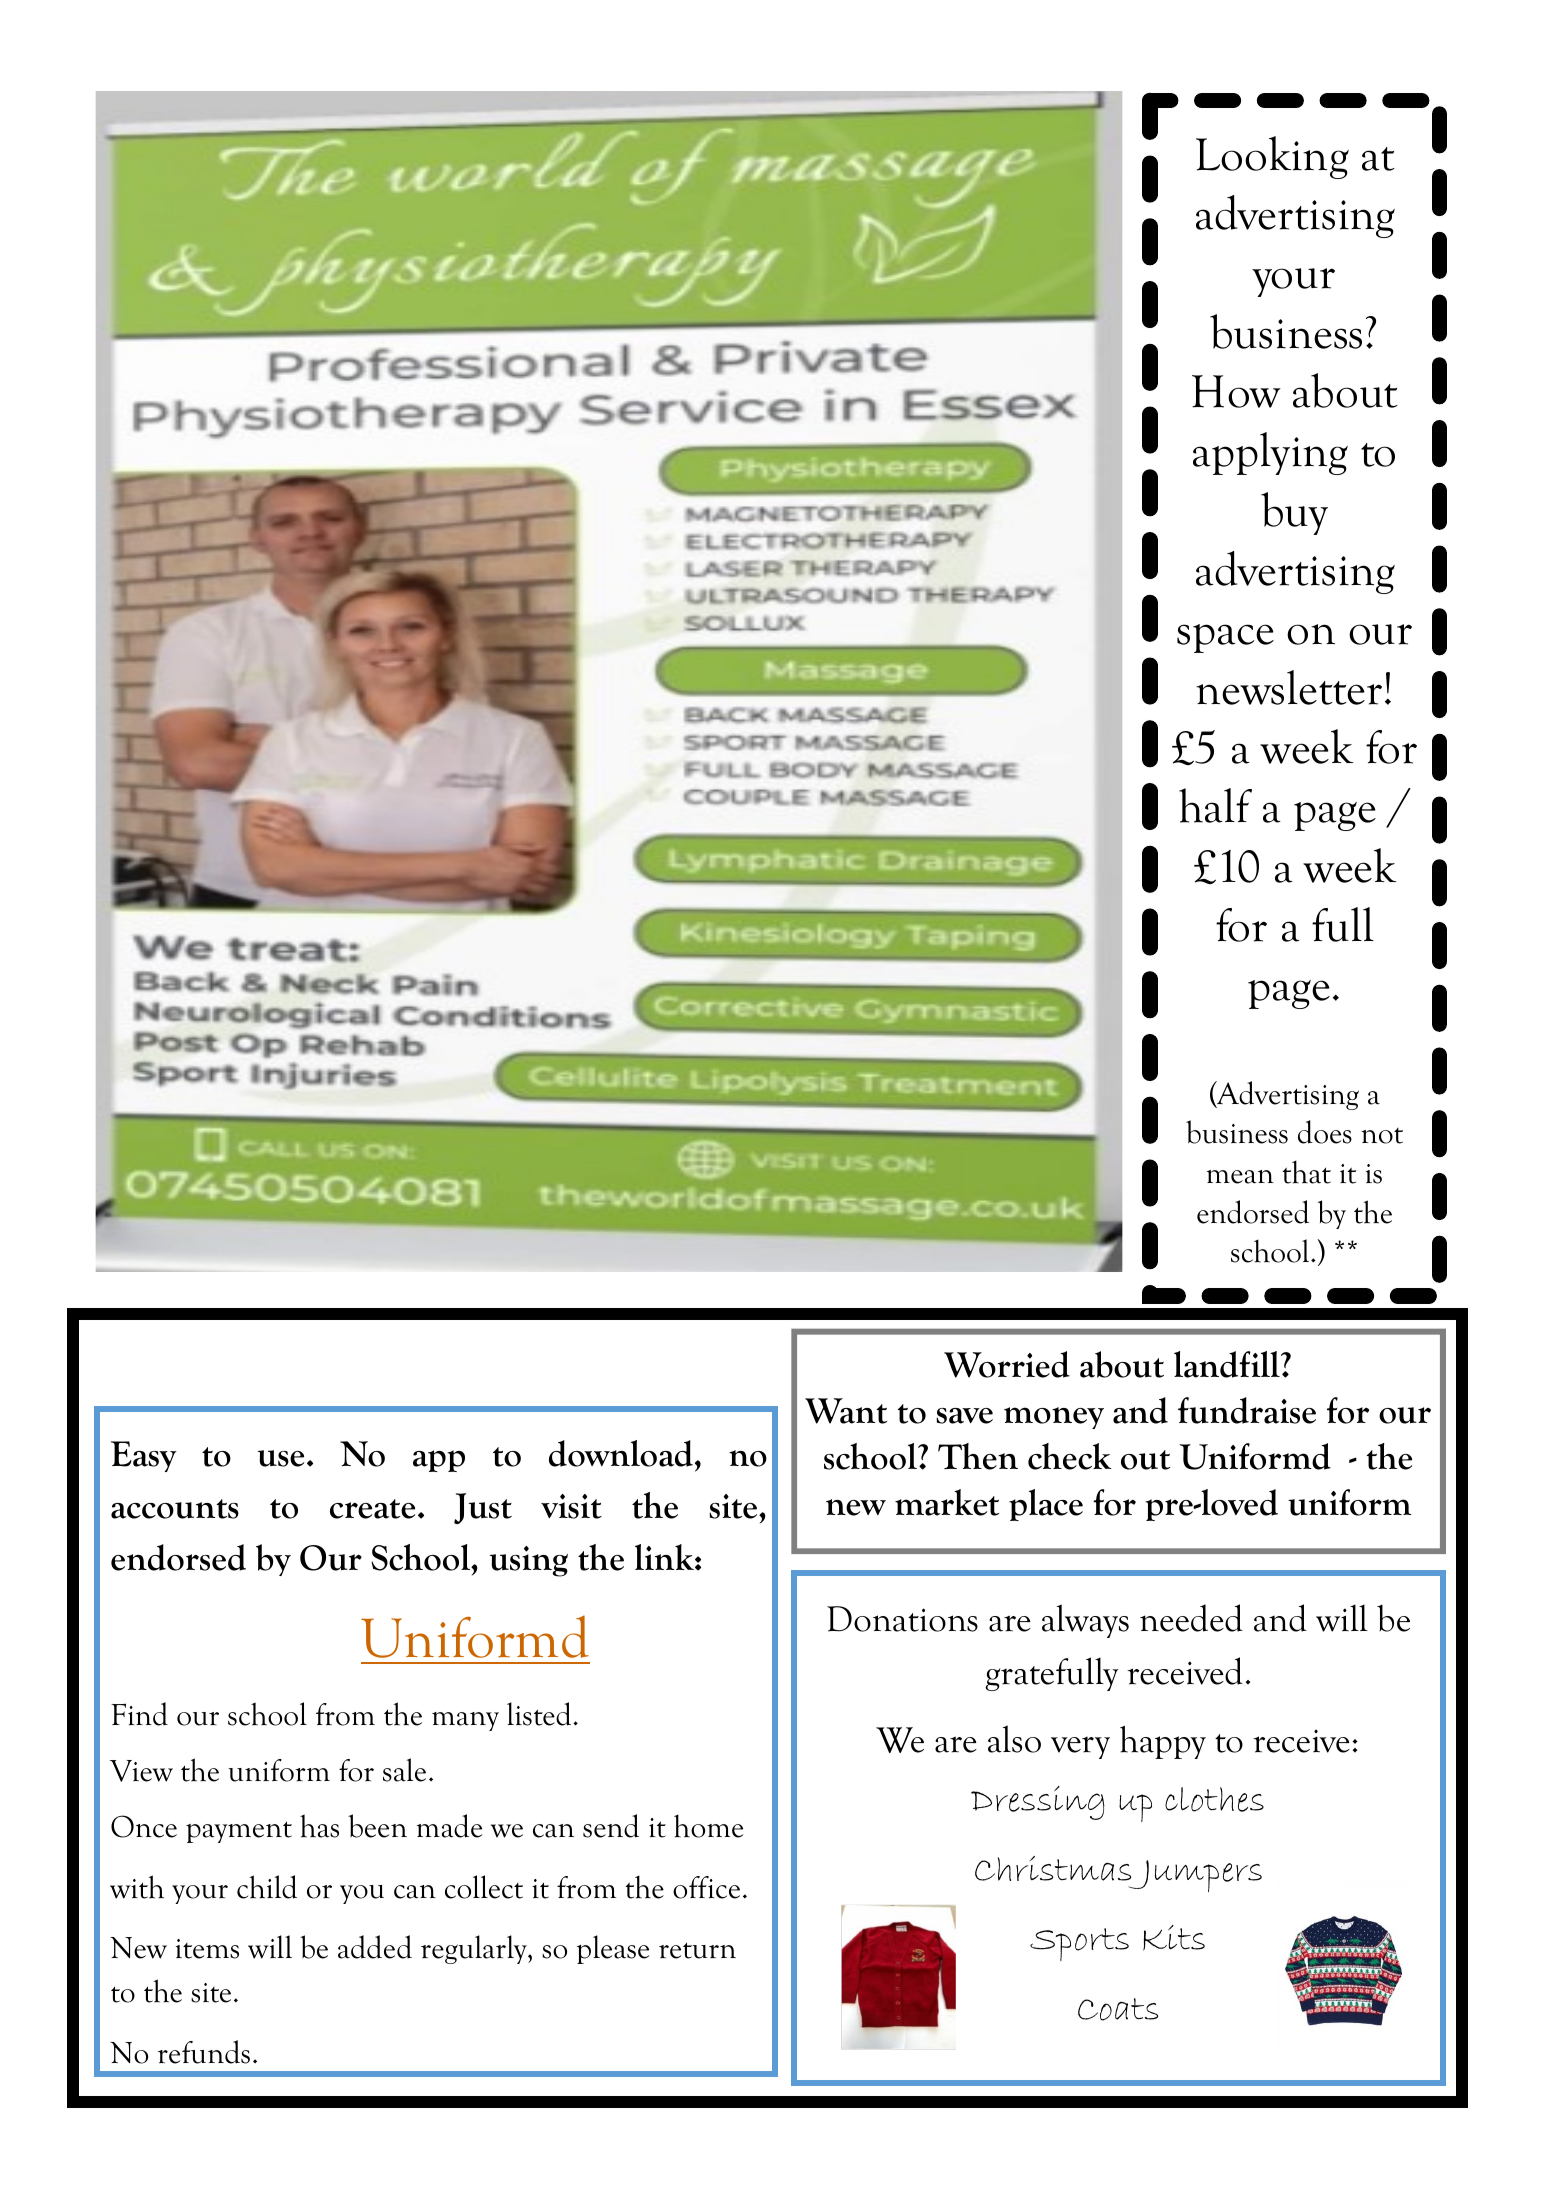 The image size is (1557, 2202). Describe the element at coordinates (281, 1458) in the image. I see `use` at that location.
